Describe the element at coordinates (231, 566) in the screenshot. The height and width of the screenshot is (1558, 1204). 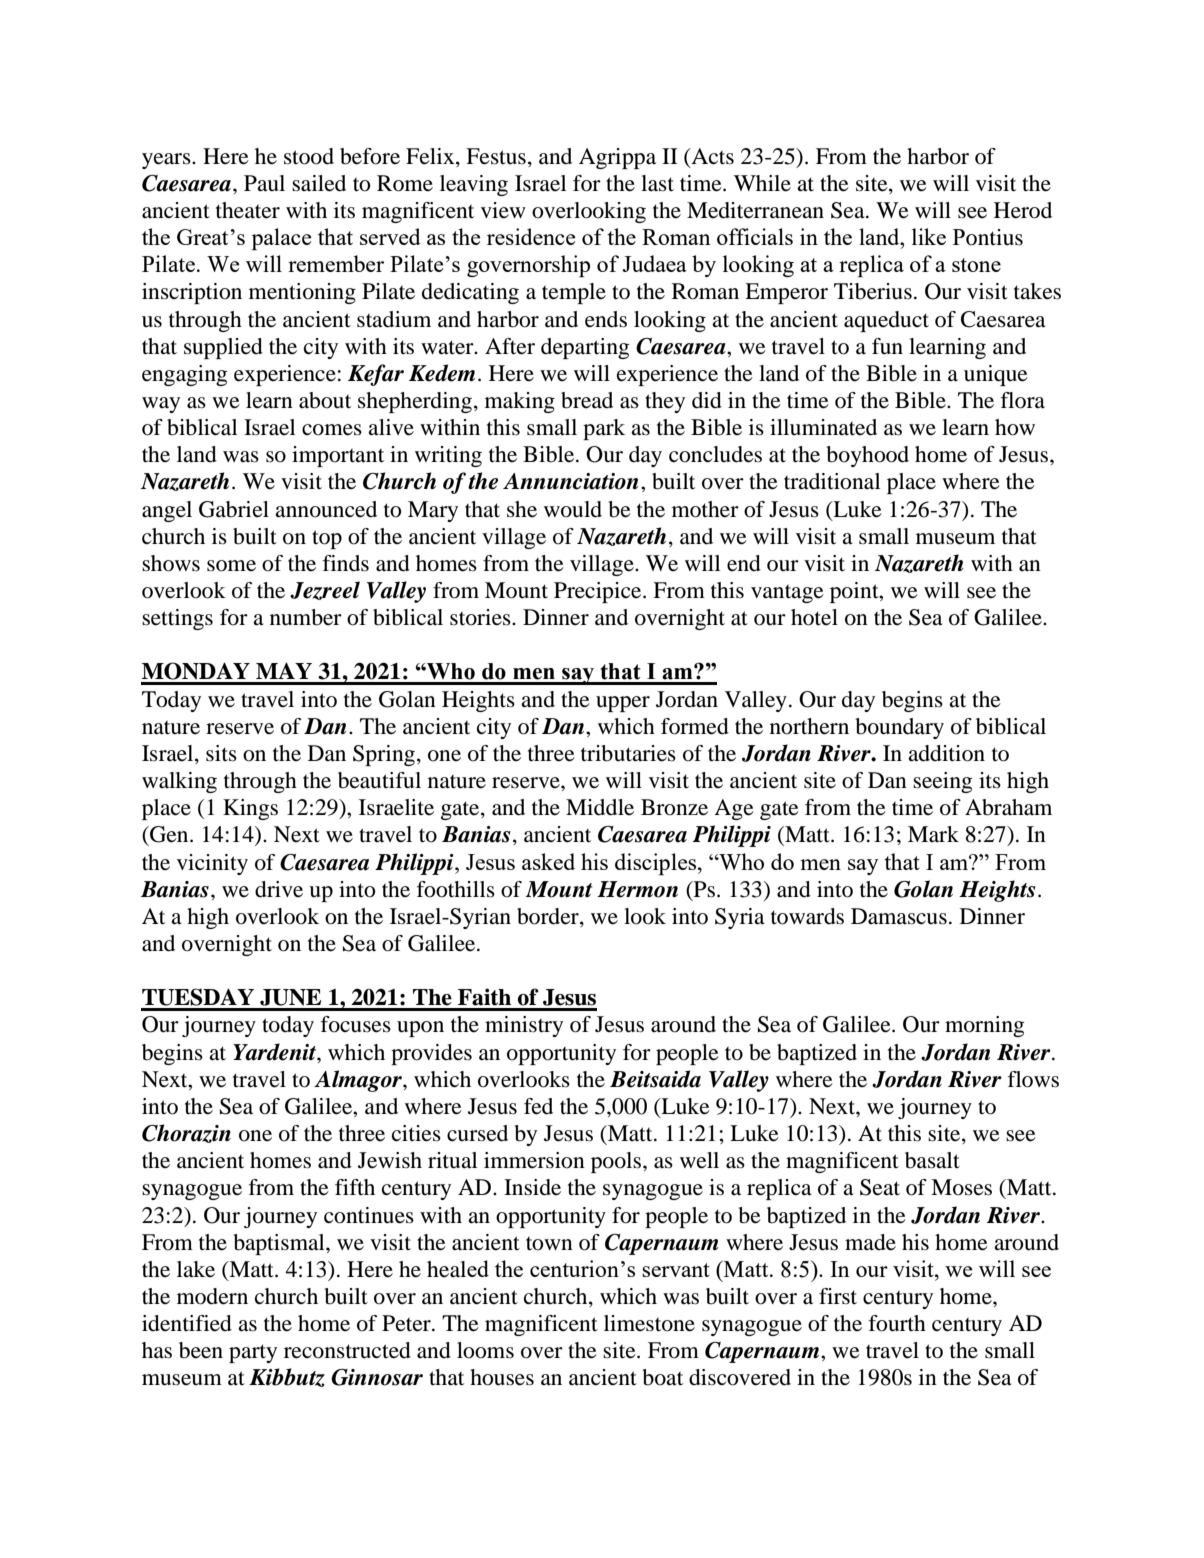
I see `some` at that location.
